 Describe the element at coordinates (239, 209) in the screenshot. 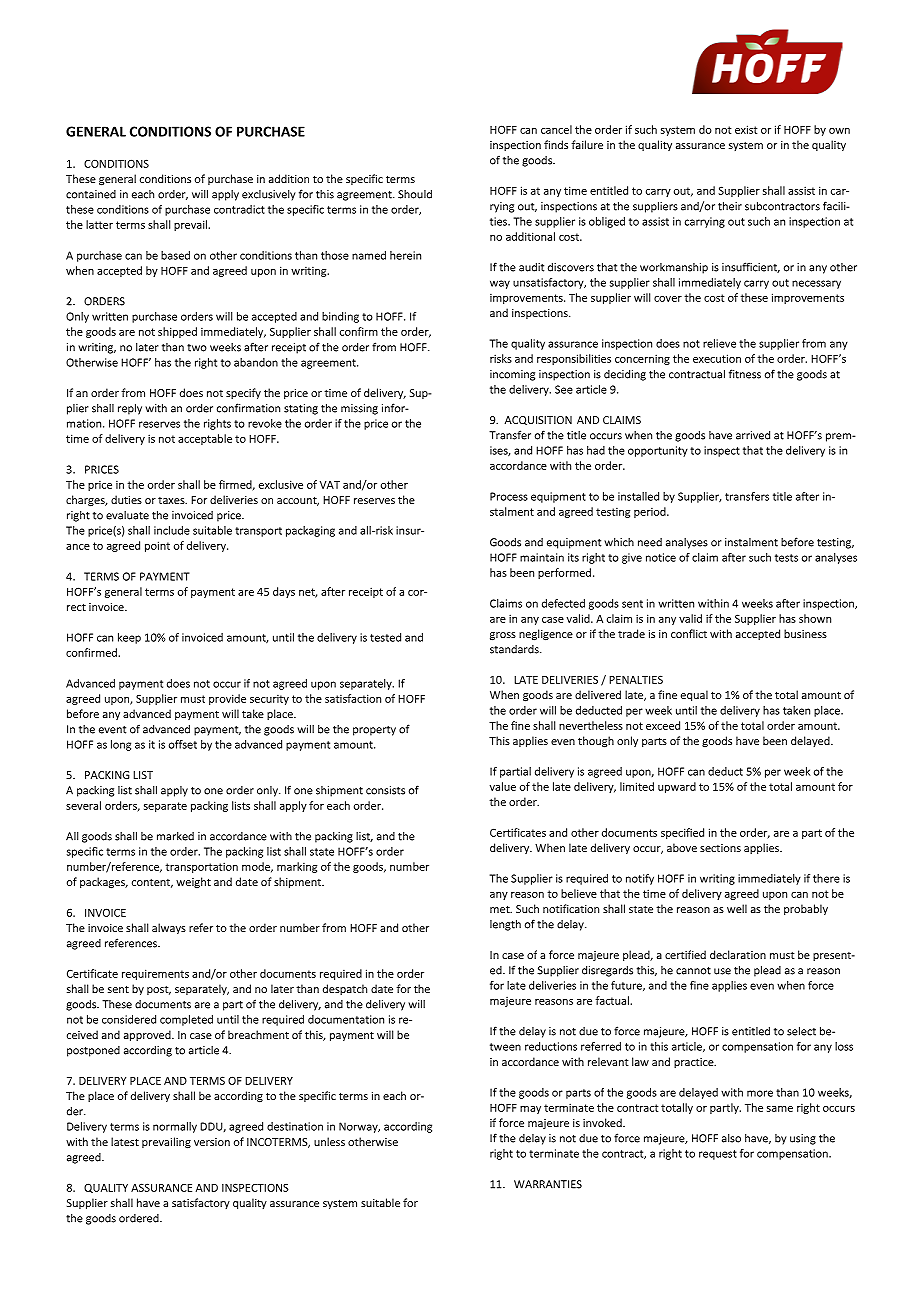

I see `contradict` at that location.
